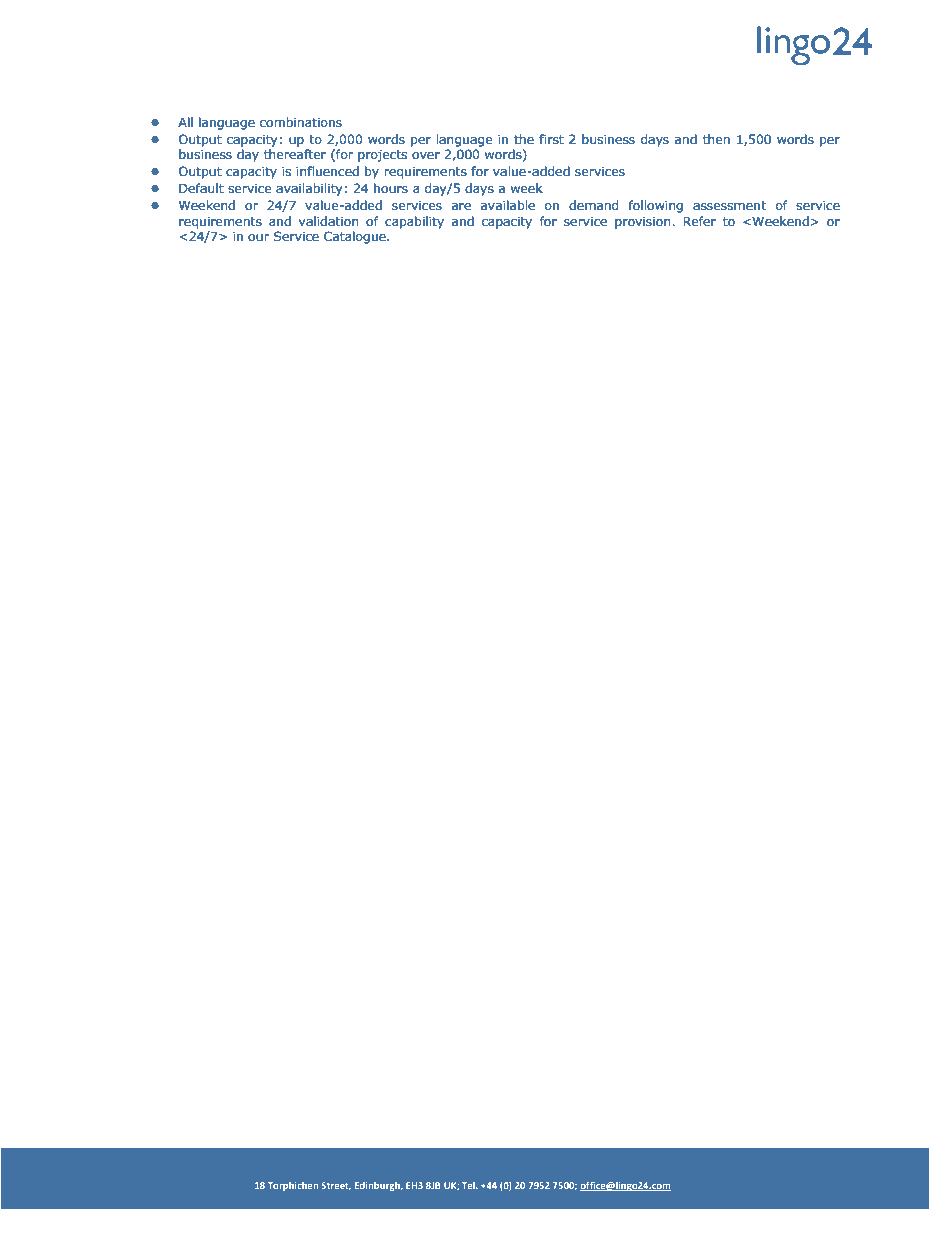 This screenshot has width=952, height=1233. Describe the element at coordinates (201, 188) in the screenshot. I see `Default` at that location.
